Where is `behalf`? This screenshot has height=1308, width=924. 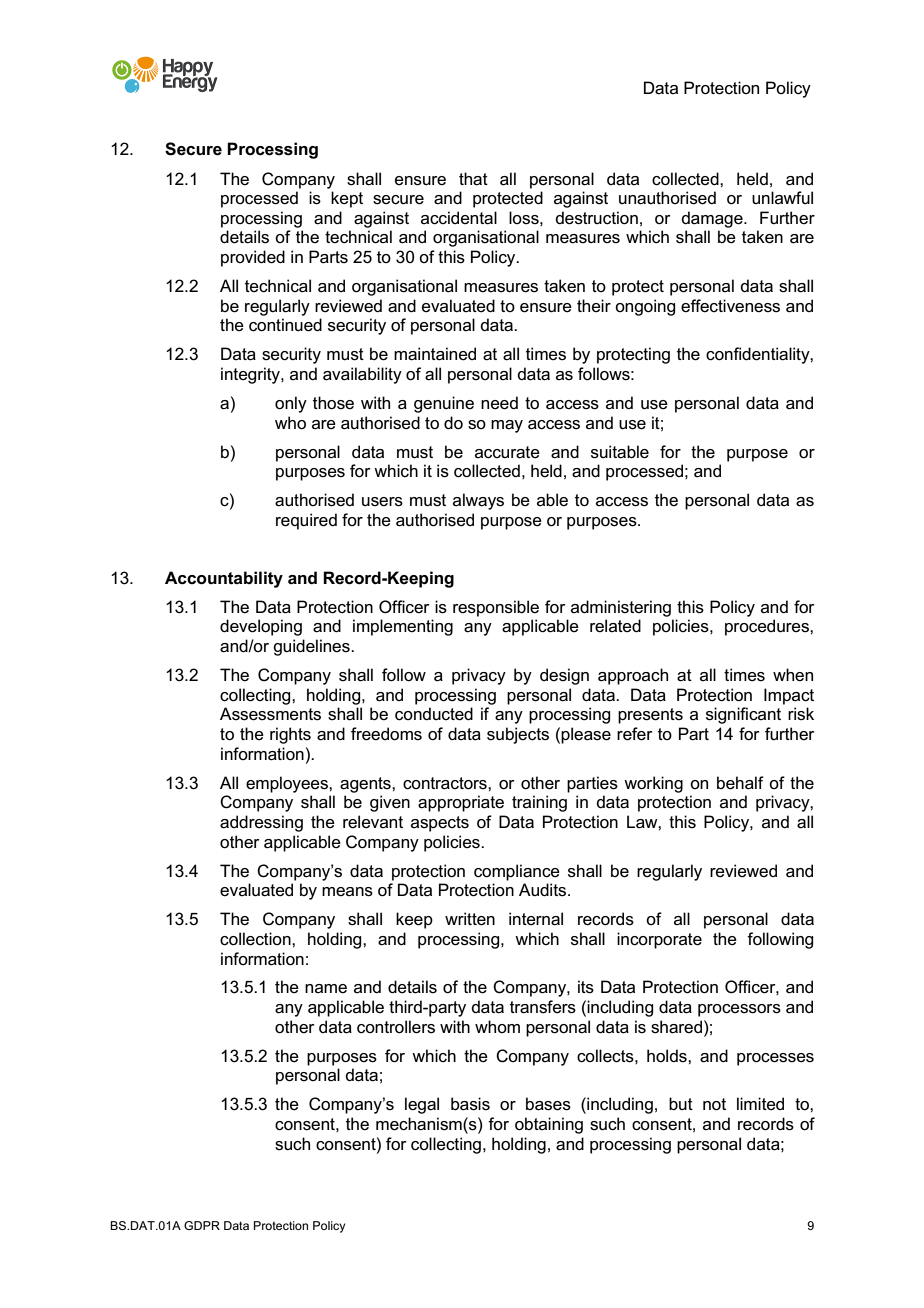
behalf is located at coordinates (740, 783).
